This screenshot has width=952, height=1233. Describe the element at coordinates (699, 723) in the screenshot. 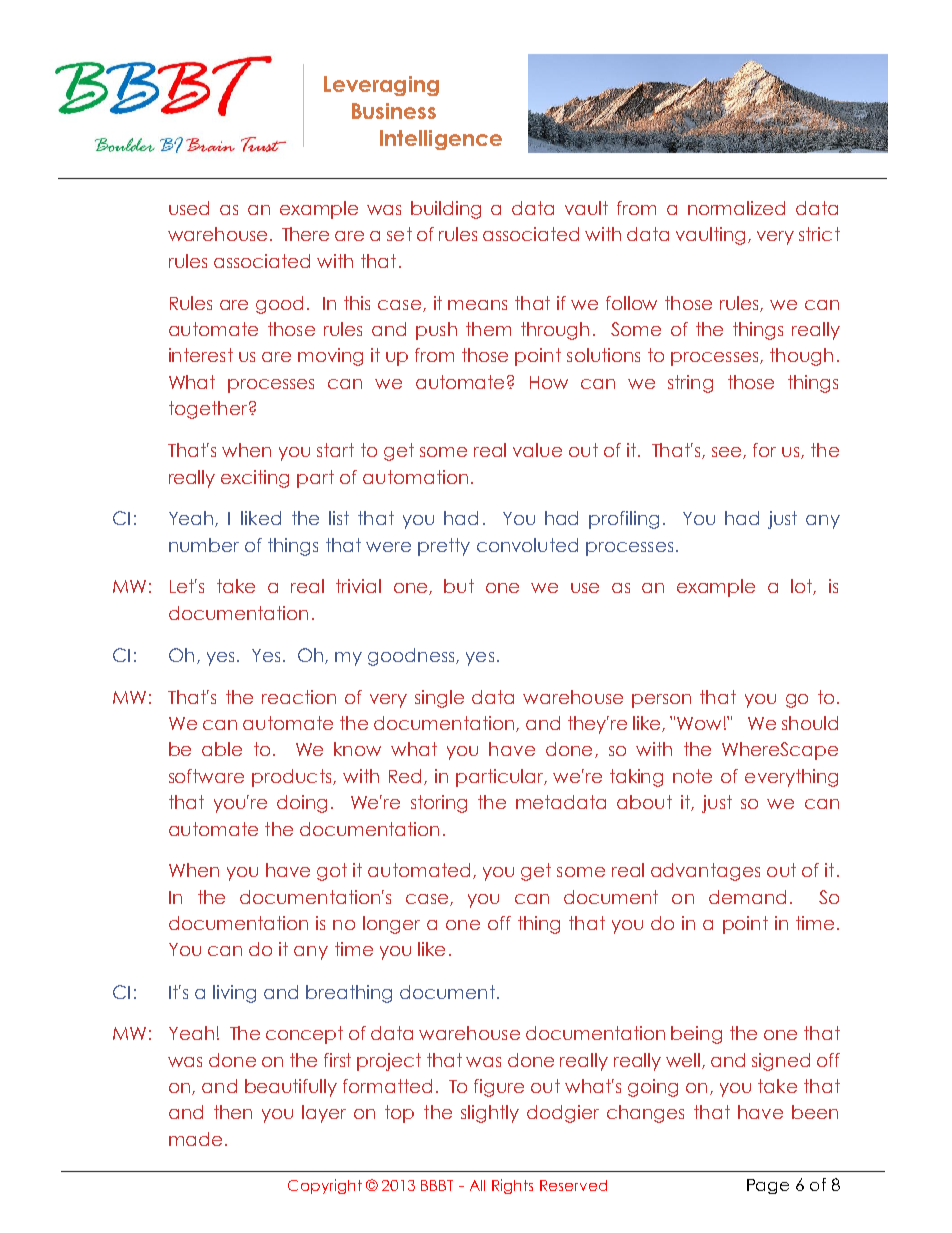

I see `Wow` at that location.
